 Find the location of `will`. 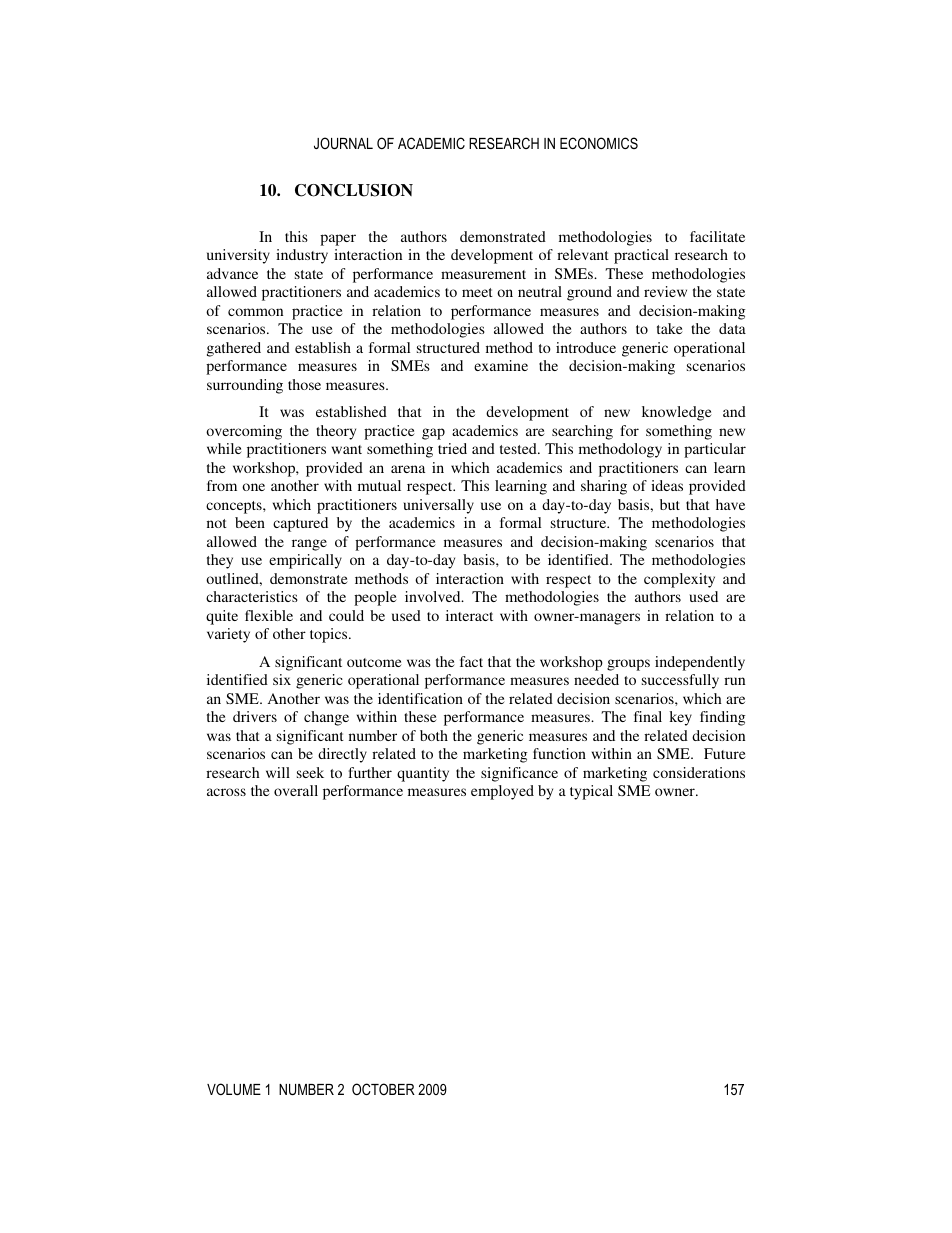

will is located at coordinates (278, 772).
